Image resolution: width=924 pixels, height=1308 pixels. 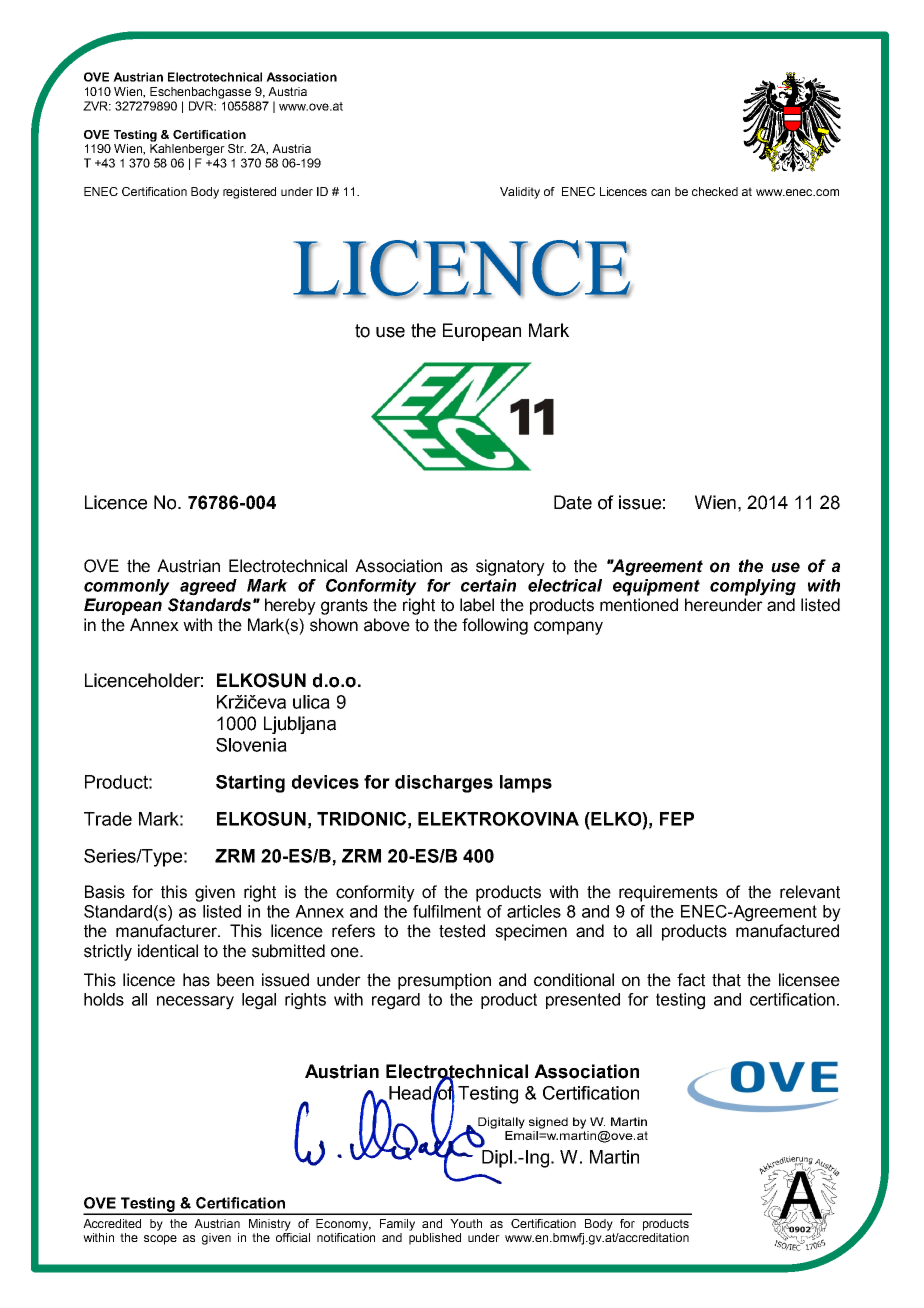 What do you see at coordinates (444, 784) in the page?
I see `discharges` at bounding box center [444, 784].
